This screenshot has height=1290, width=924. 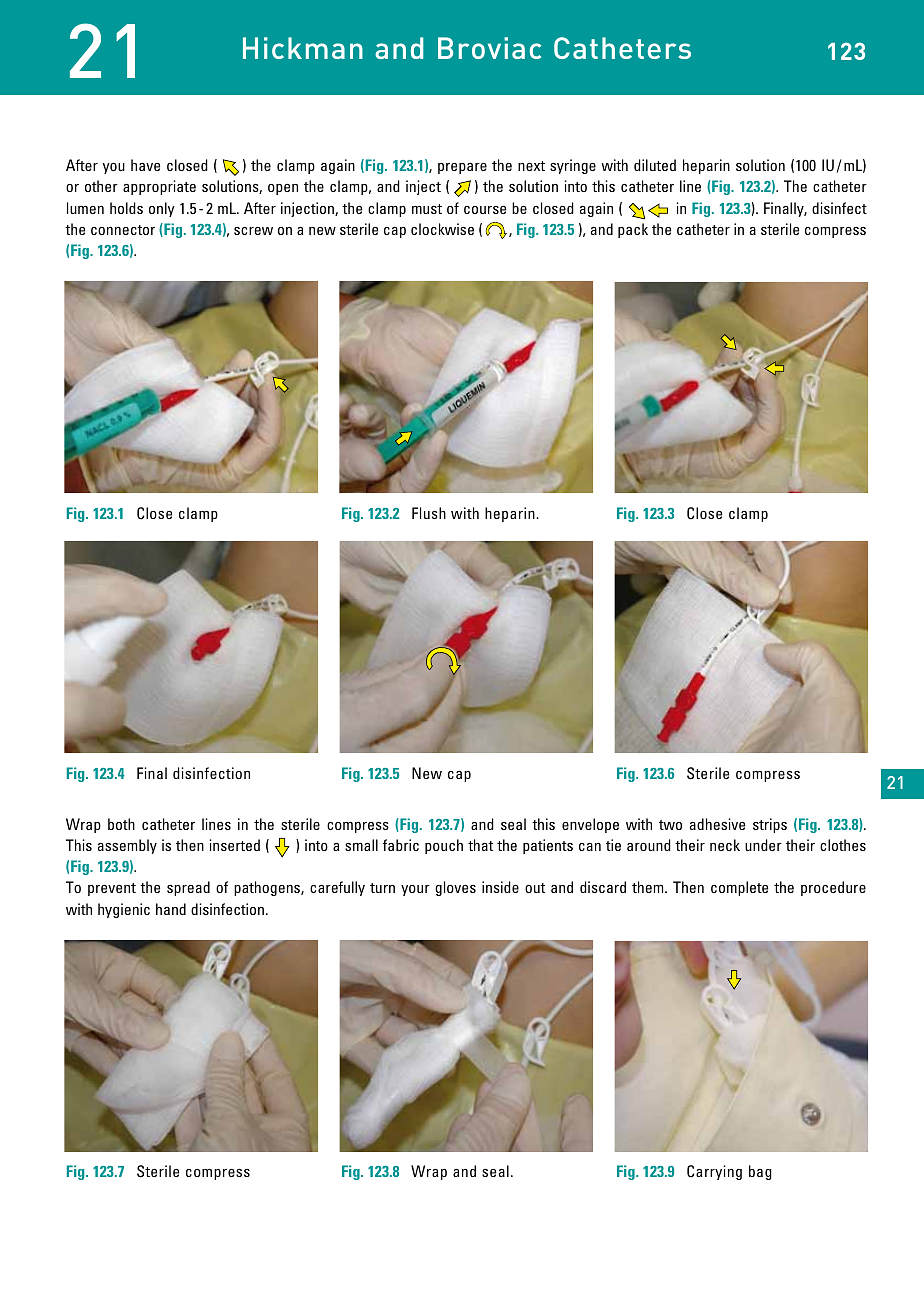 I want to click on adhesive, so click(x=717, y=824).
